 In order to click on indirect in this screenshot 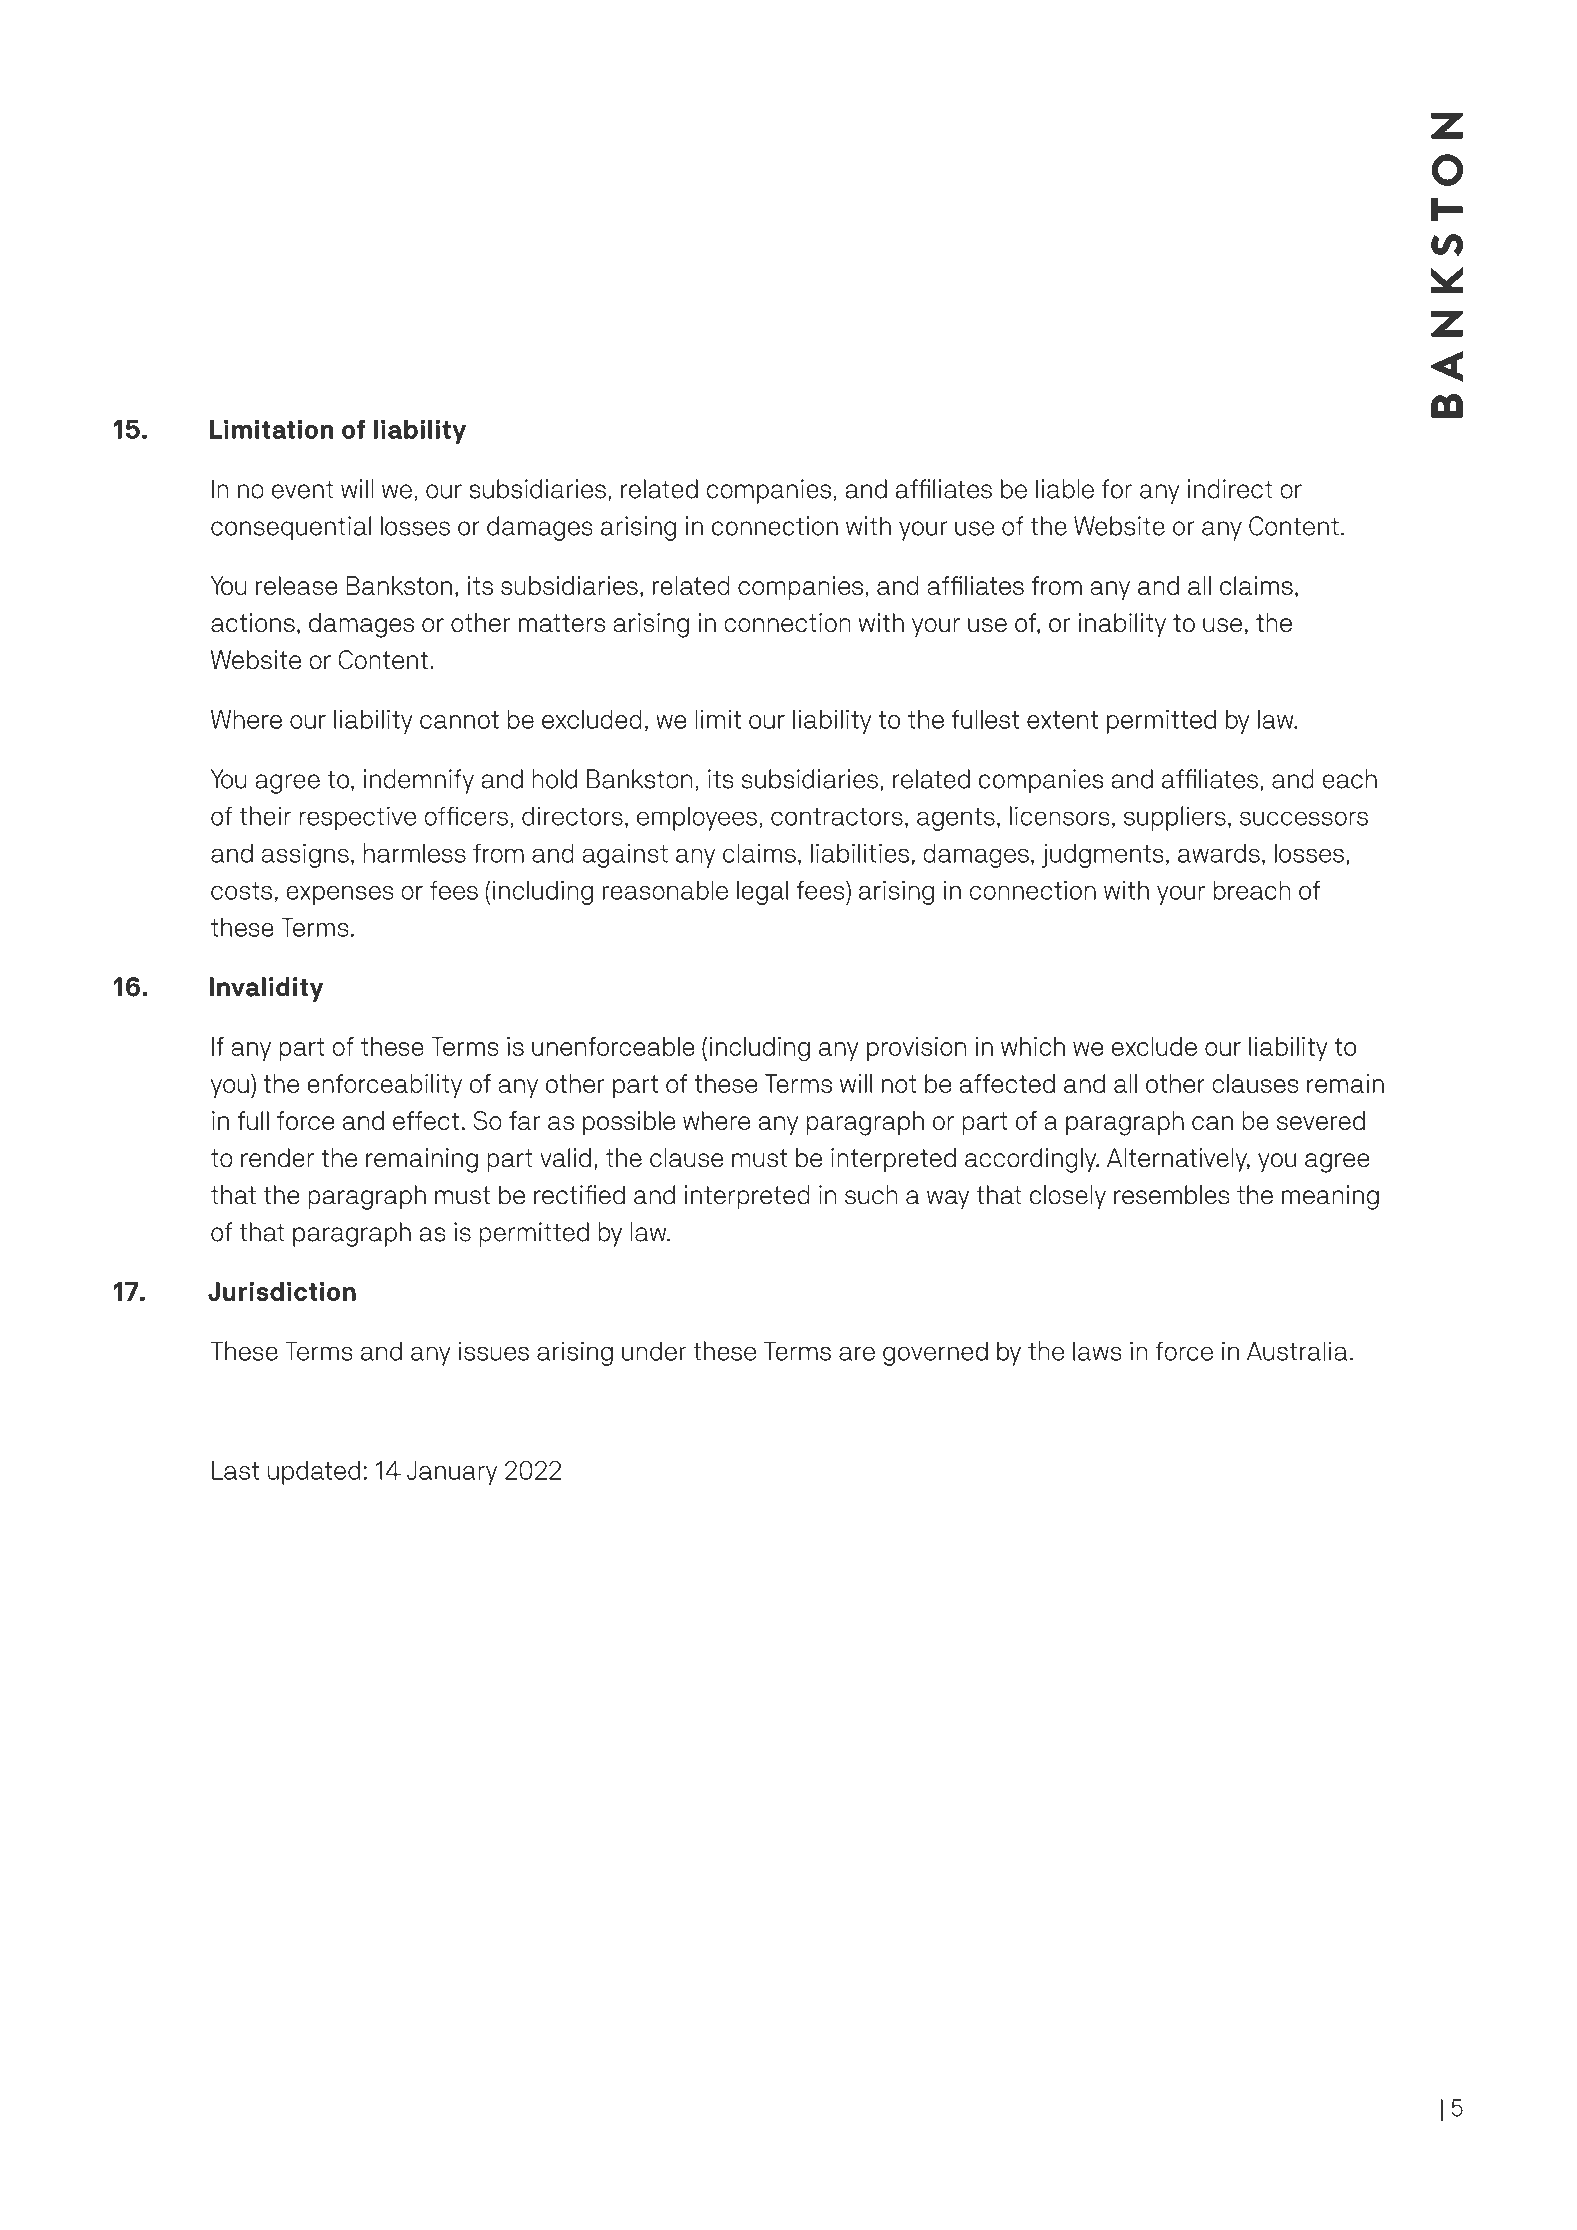, I will do `click(1230, 489)`.
